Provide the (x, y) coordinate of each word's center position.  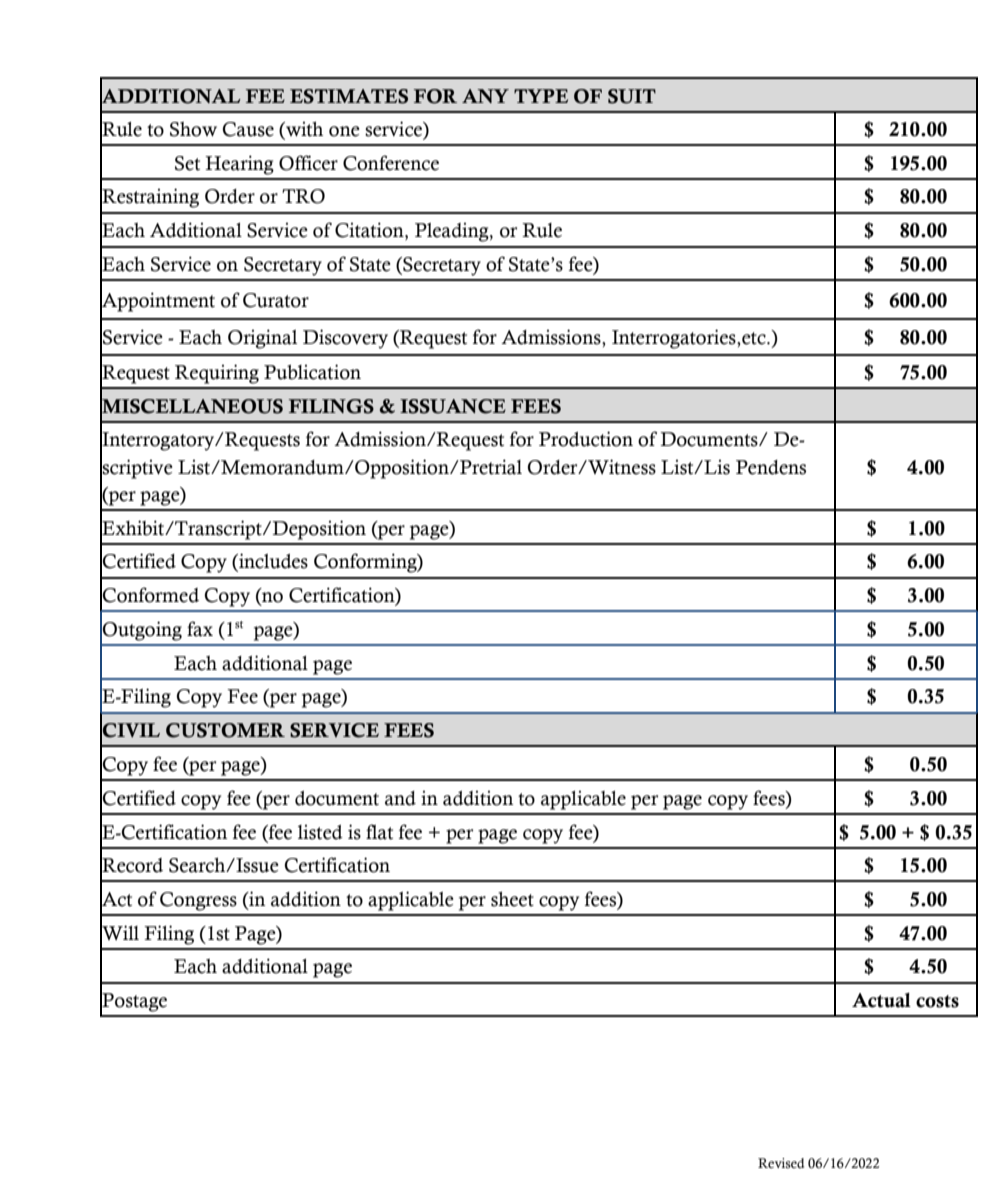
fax (200, 629)
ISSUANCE (453, 406)
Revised (781, 1163)
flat (379, 832)
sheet (512, 899)
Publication (312, 372)
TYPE (541, 96)
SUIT (632, 96)
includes (272, 562)
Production (586, 439)
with (303, 130)
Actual (881, 1000)
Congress (198, 901)
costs (937, 1001)
